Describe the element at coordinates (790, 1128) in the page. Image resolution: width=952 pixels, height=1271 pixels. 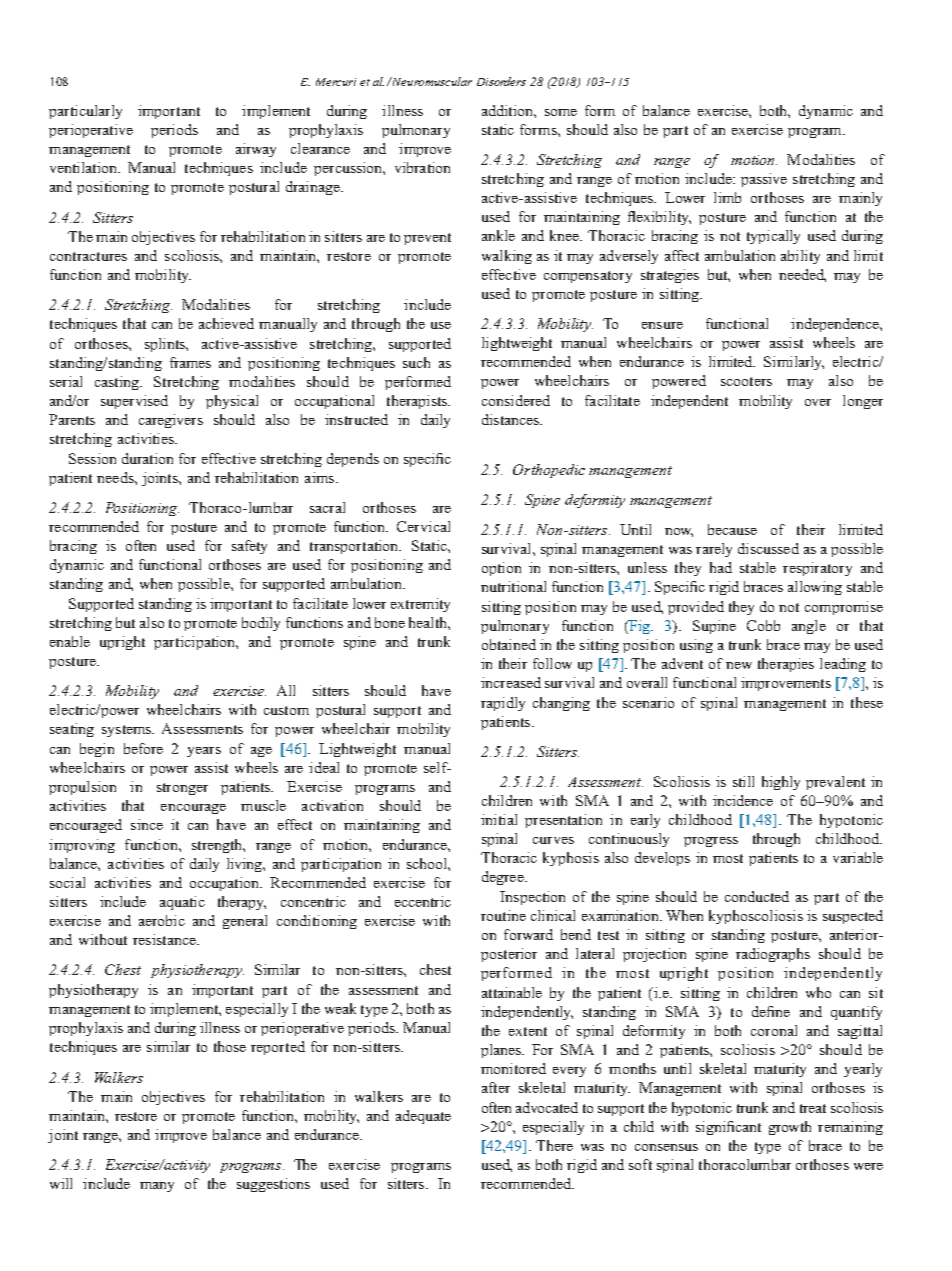
I see `growth` at that location.
